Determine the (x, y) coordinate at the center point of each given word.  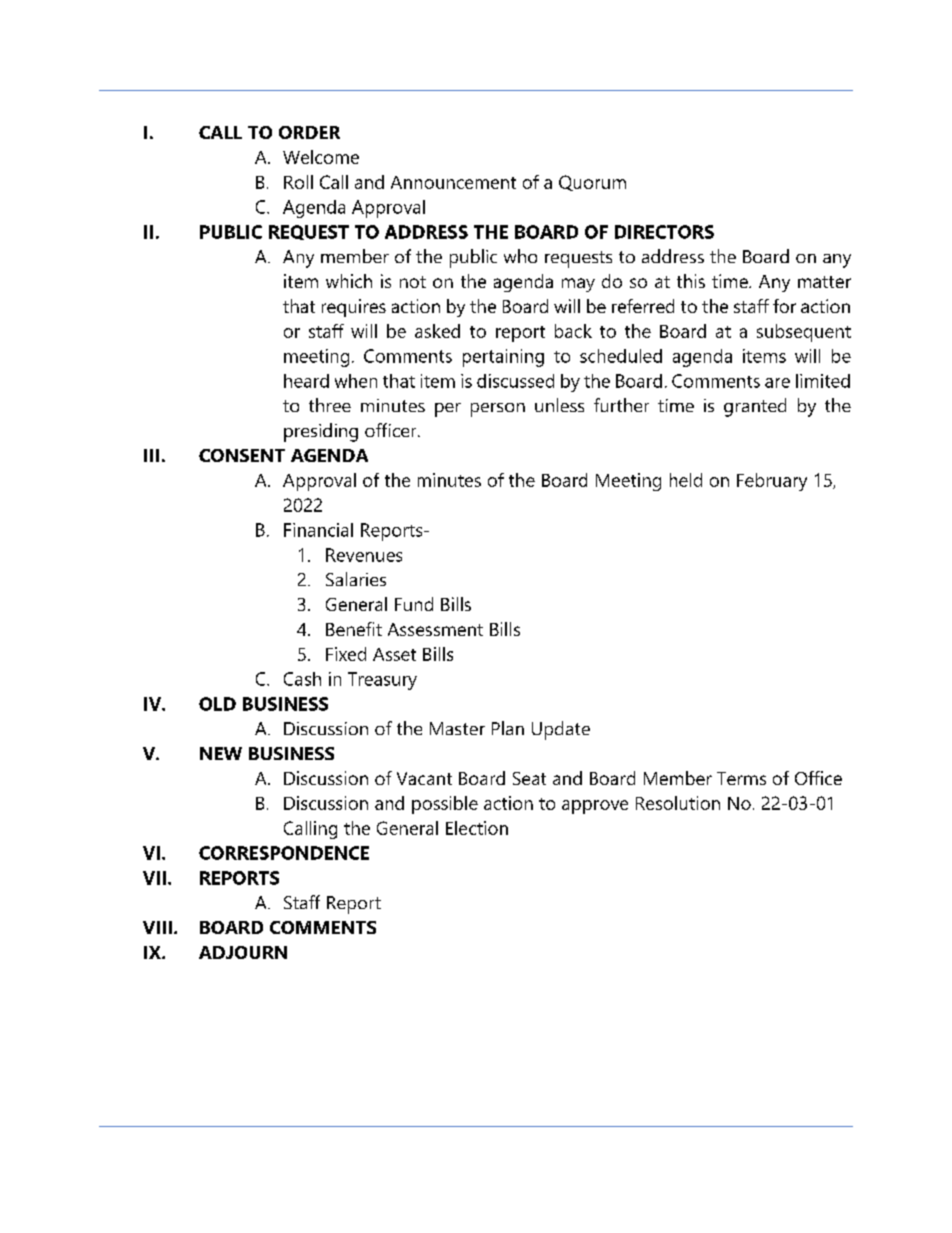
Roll (298, 182)
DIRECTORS (664, 232)
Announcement (453, 182)
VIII (157, 927)
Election (477, 828)
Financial (318, 530)
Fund (414, 604)
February (772, 482)
